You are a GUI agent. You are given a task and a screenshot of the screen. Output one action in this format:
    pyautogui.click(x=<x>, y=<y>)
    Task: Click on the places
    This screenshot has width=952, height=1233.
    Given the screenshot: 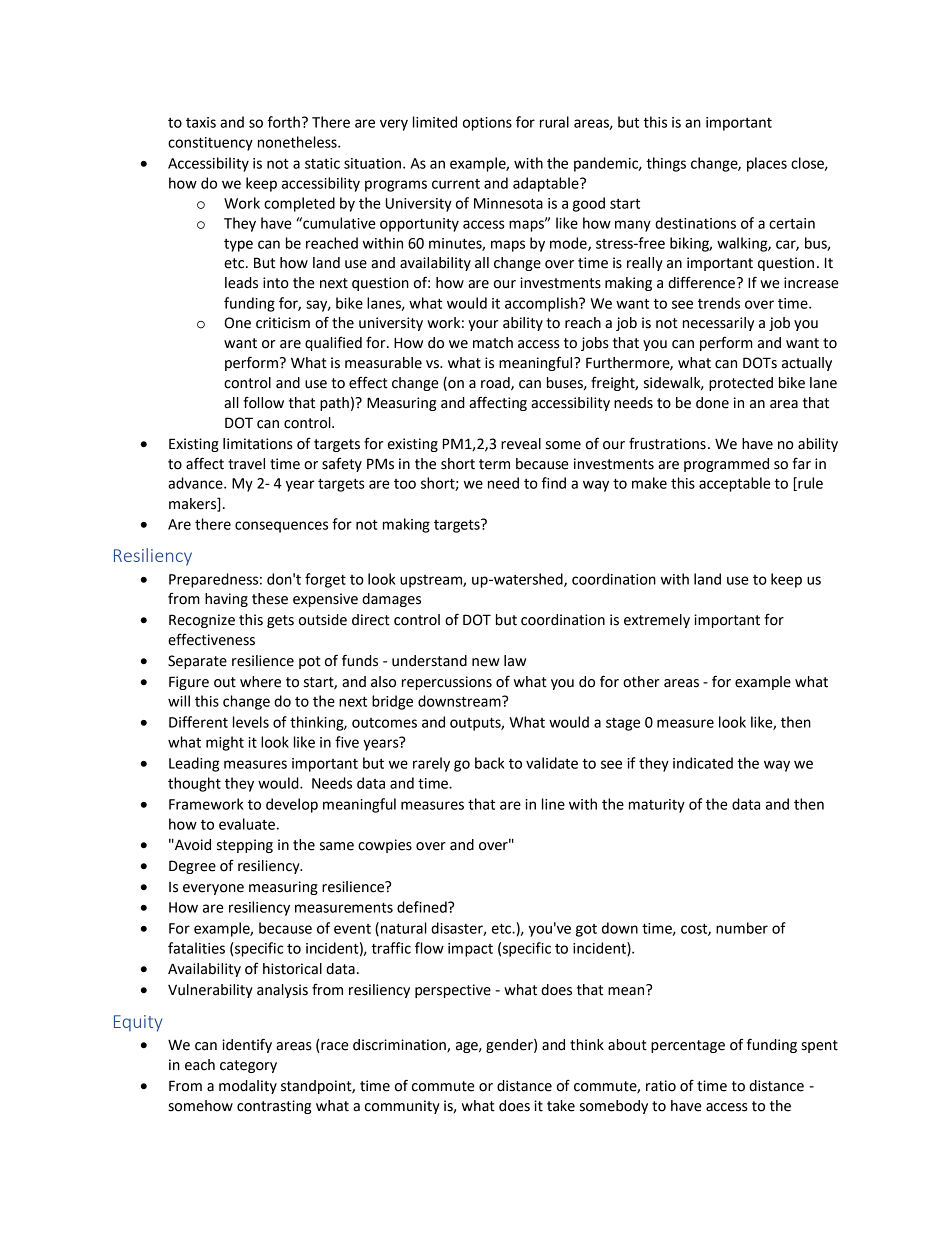 What is the action you would take?
    pyautogui.click(x=767, y=164)
